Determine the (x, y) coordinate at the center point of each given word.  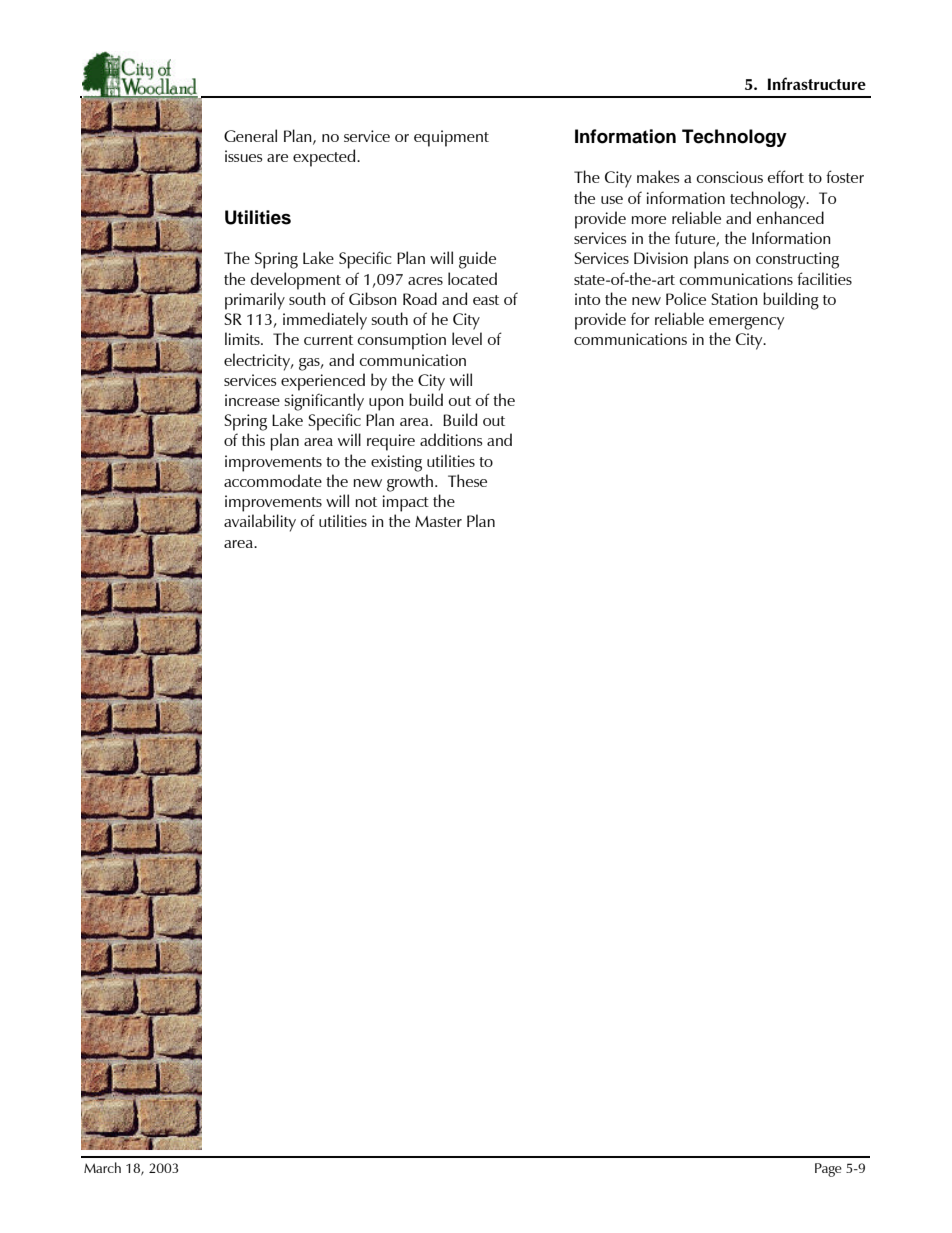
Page (828, 1170)
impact (406, 503)
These (467, 480)
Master (438, 521)
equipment (451, 138)
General (250, 135)
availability (260, 523)
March (102, 1167)
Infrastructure (816, 83)
